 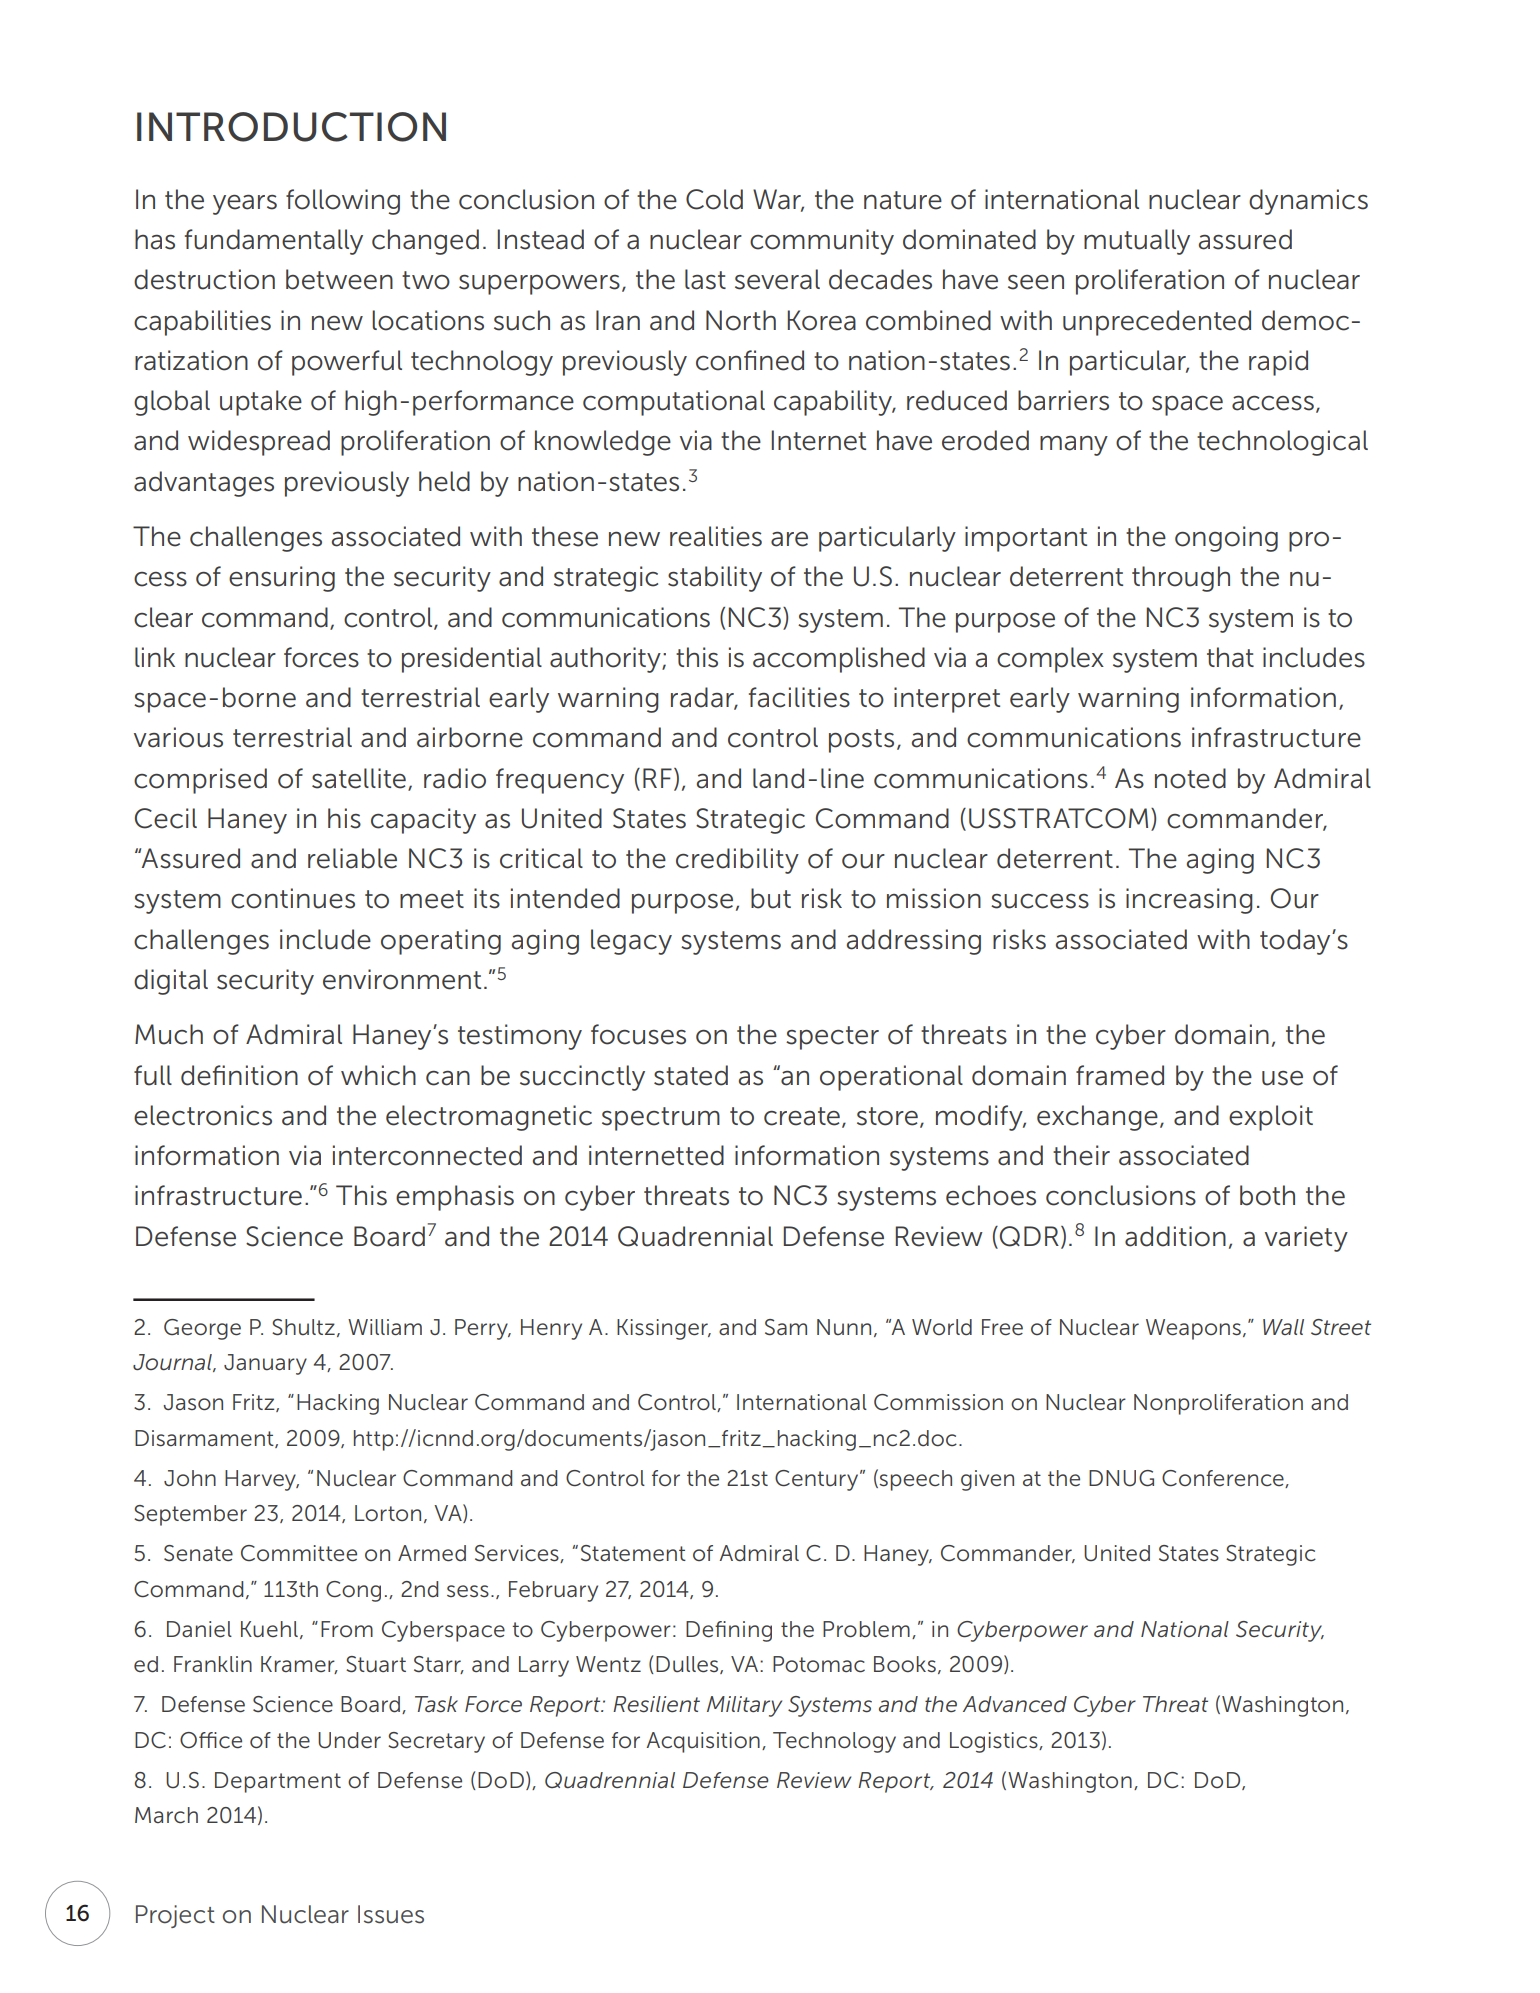 What do you see at coordinates (278, 1782) in the document?
I see `Department` at bounding box center [278, 1782].
